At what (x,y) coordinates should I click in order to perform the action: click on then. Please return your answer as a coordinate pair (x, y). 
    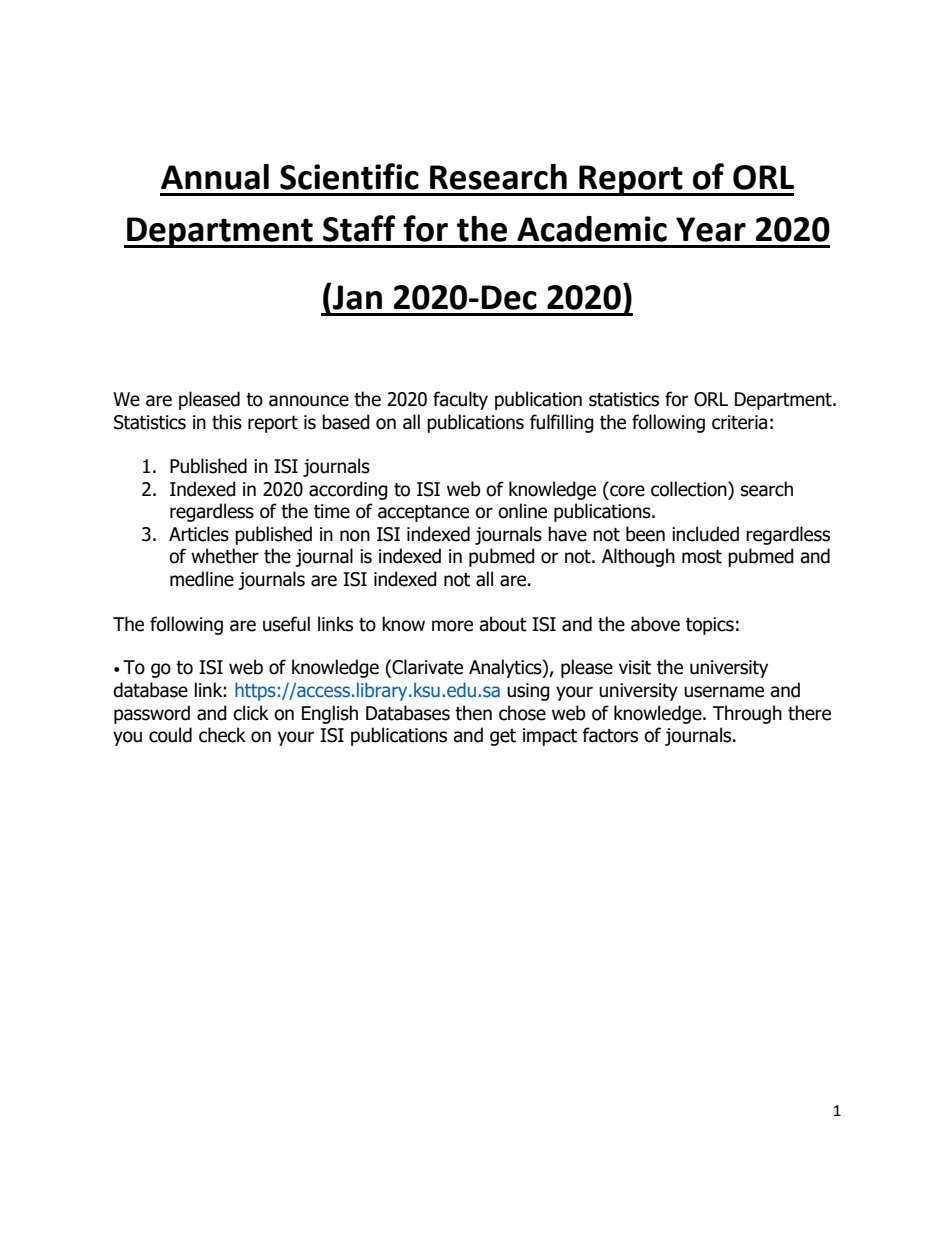
    Looking at the image, I should click on (473, 713).
